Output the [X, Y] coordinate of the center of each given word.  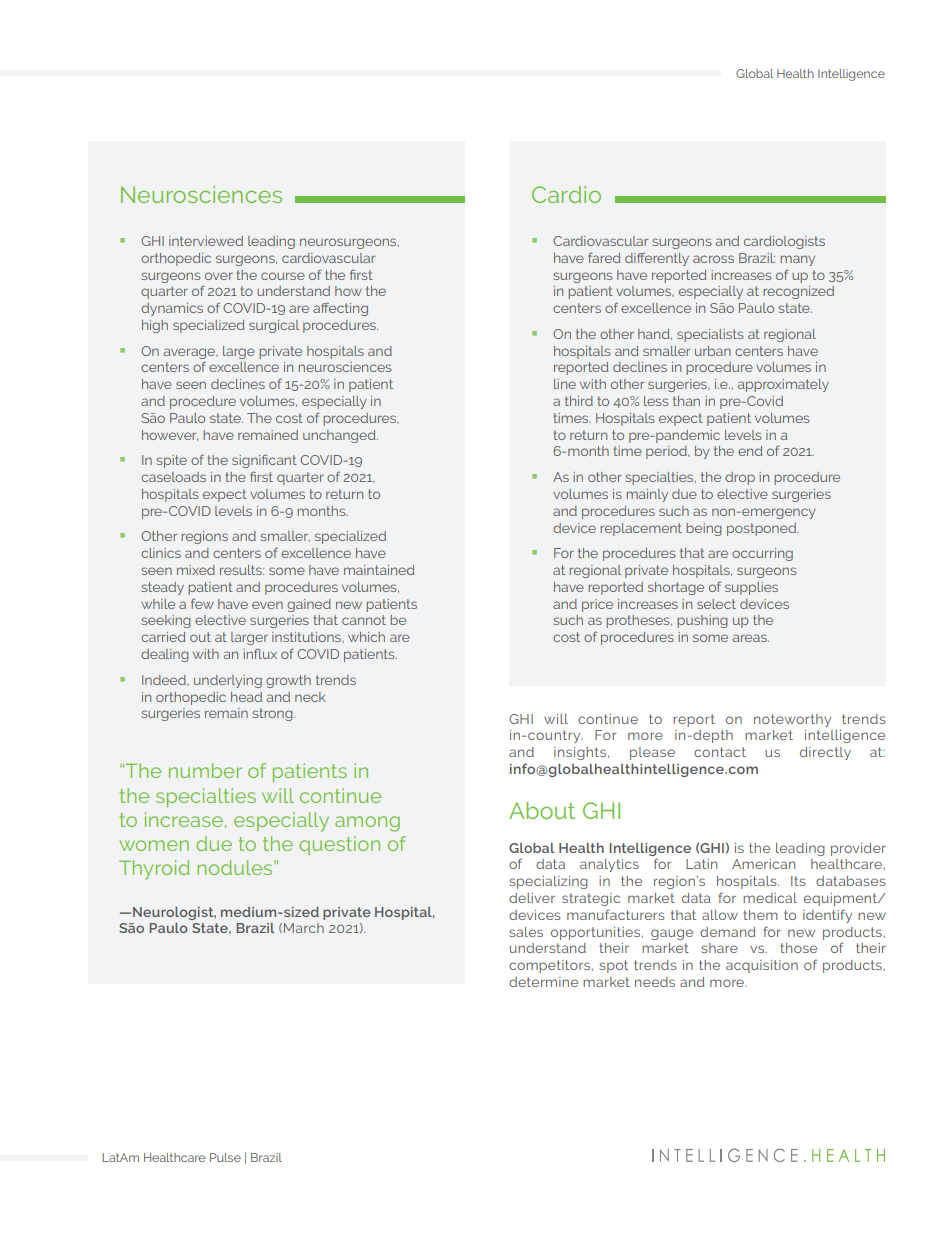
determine [543, 982]
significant [264, 461]
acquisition [762, 966]
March [304, 928]
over [219, 276]
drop [740, 478]
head [246, 697]
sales [526, 932]
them [760, 915]
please [652, 753]
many [797, 260]
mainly [647, 495]
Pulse [225, 1157]
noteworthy [792, 720]
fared [604, 257]
